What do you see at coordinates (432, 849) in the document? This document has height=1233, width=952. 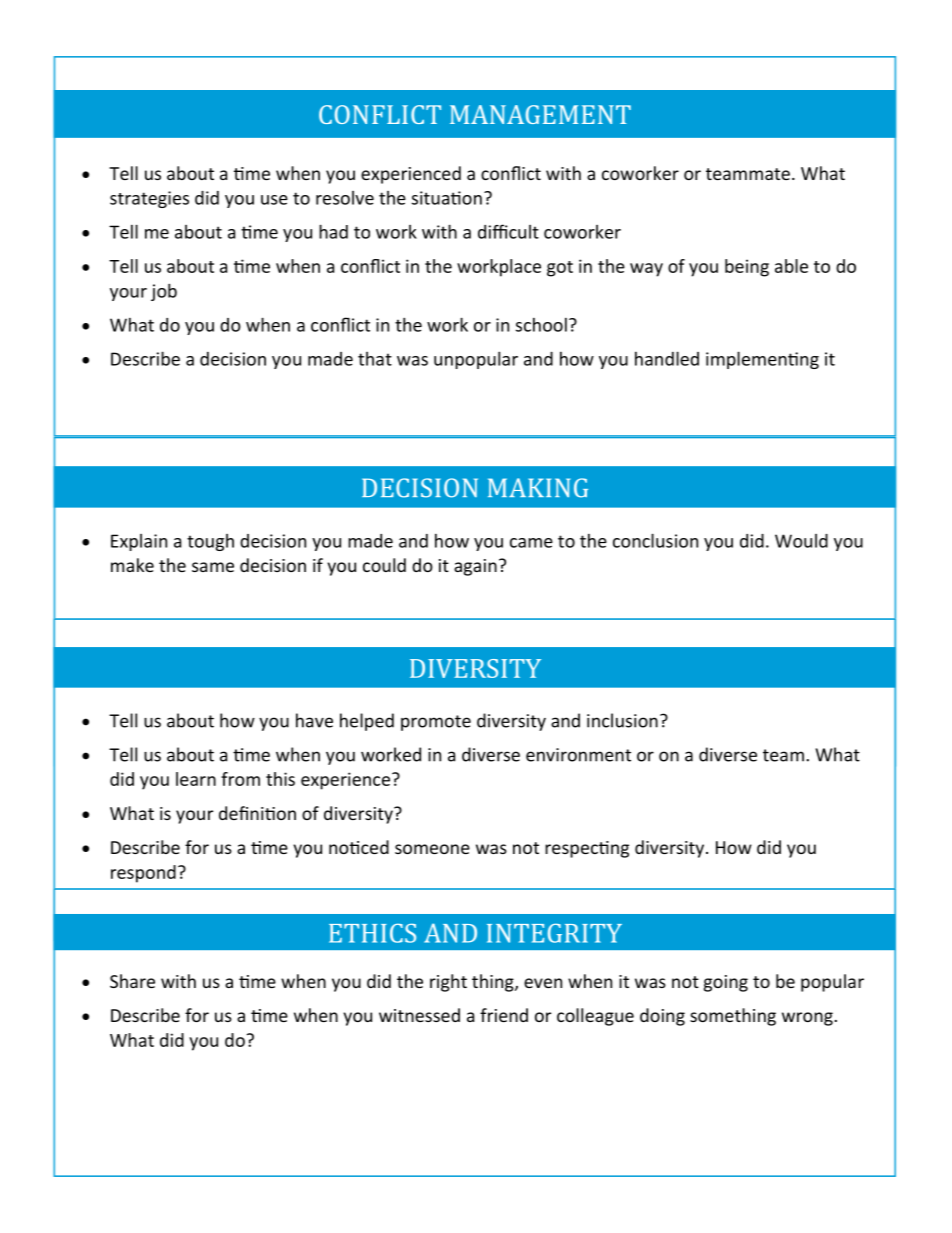 I see `someone` at bounding box center [432, 849].
